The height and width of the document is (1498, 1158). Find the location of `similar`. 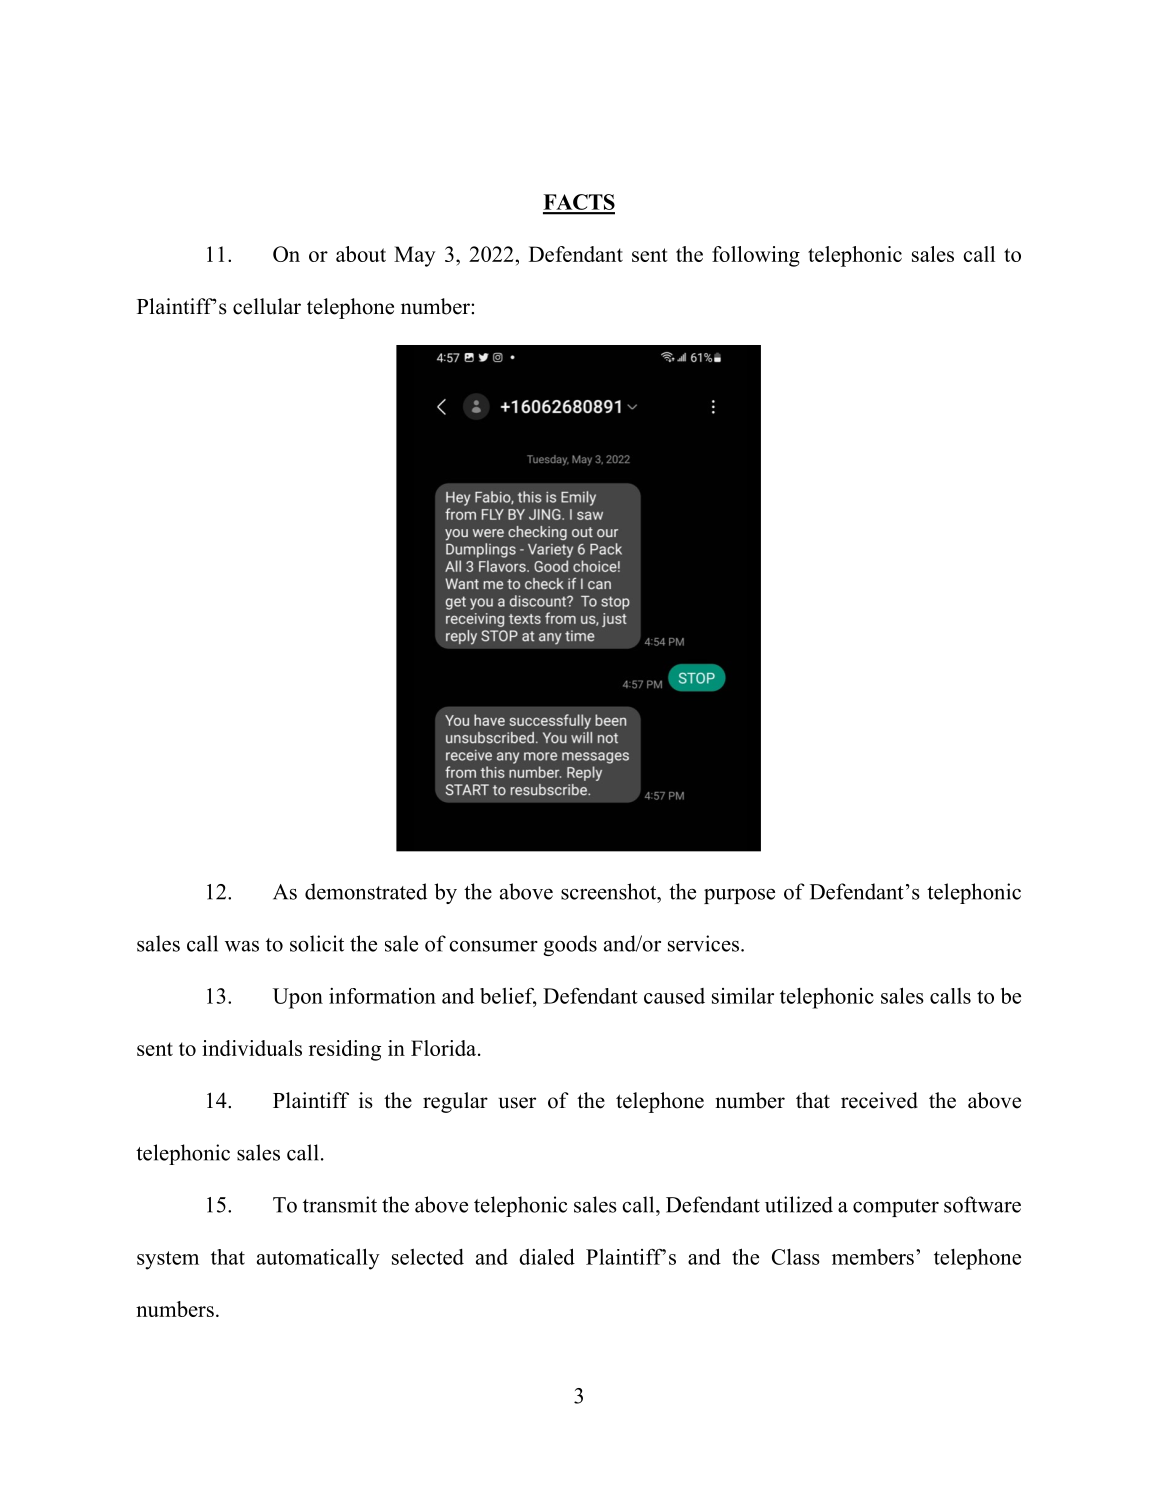

similar is located at coordinates (743, 996).
